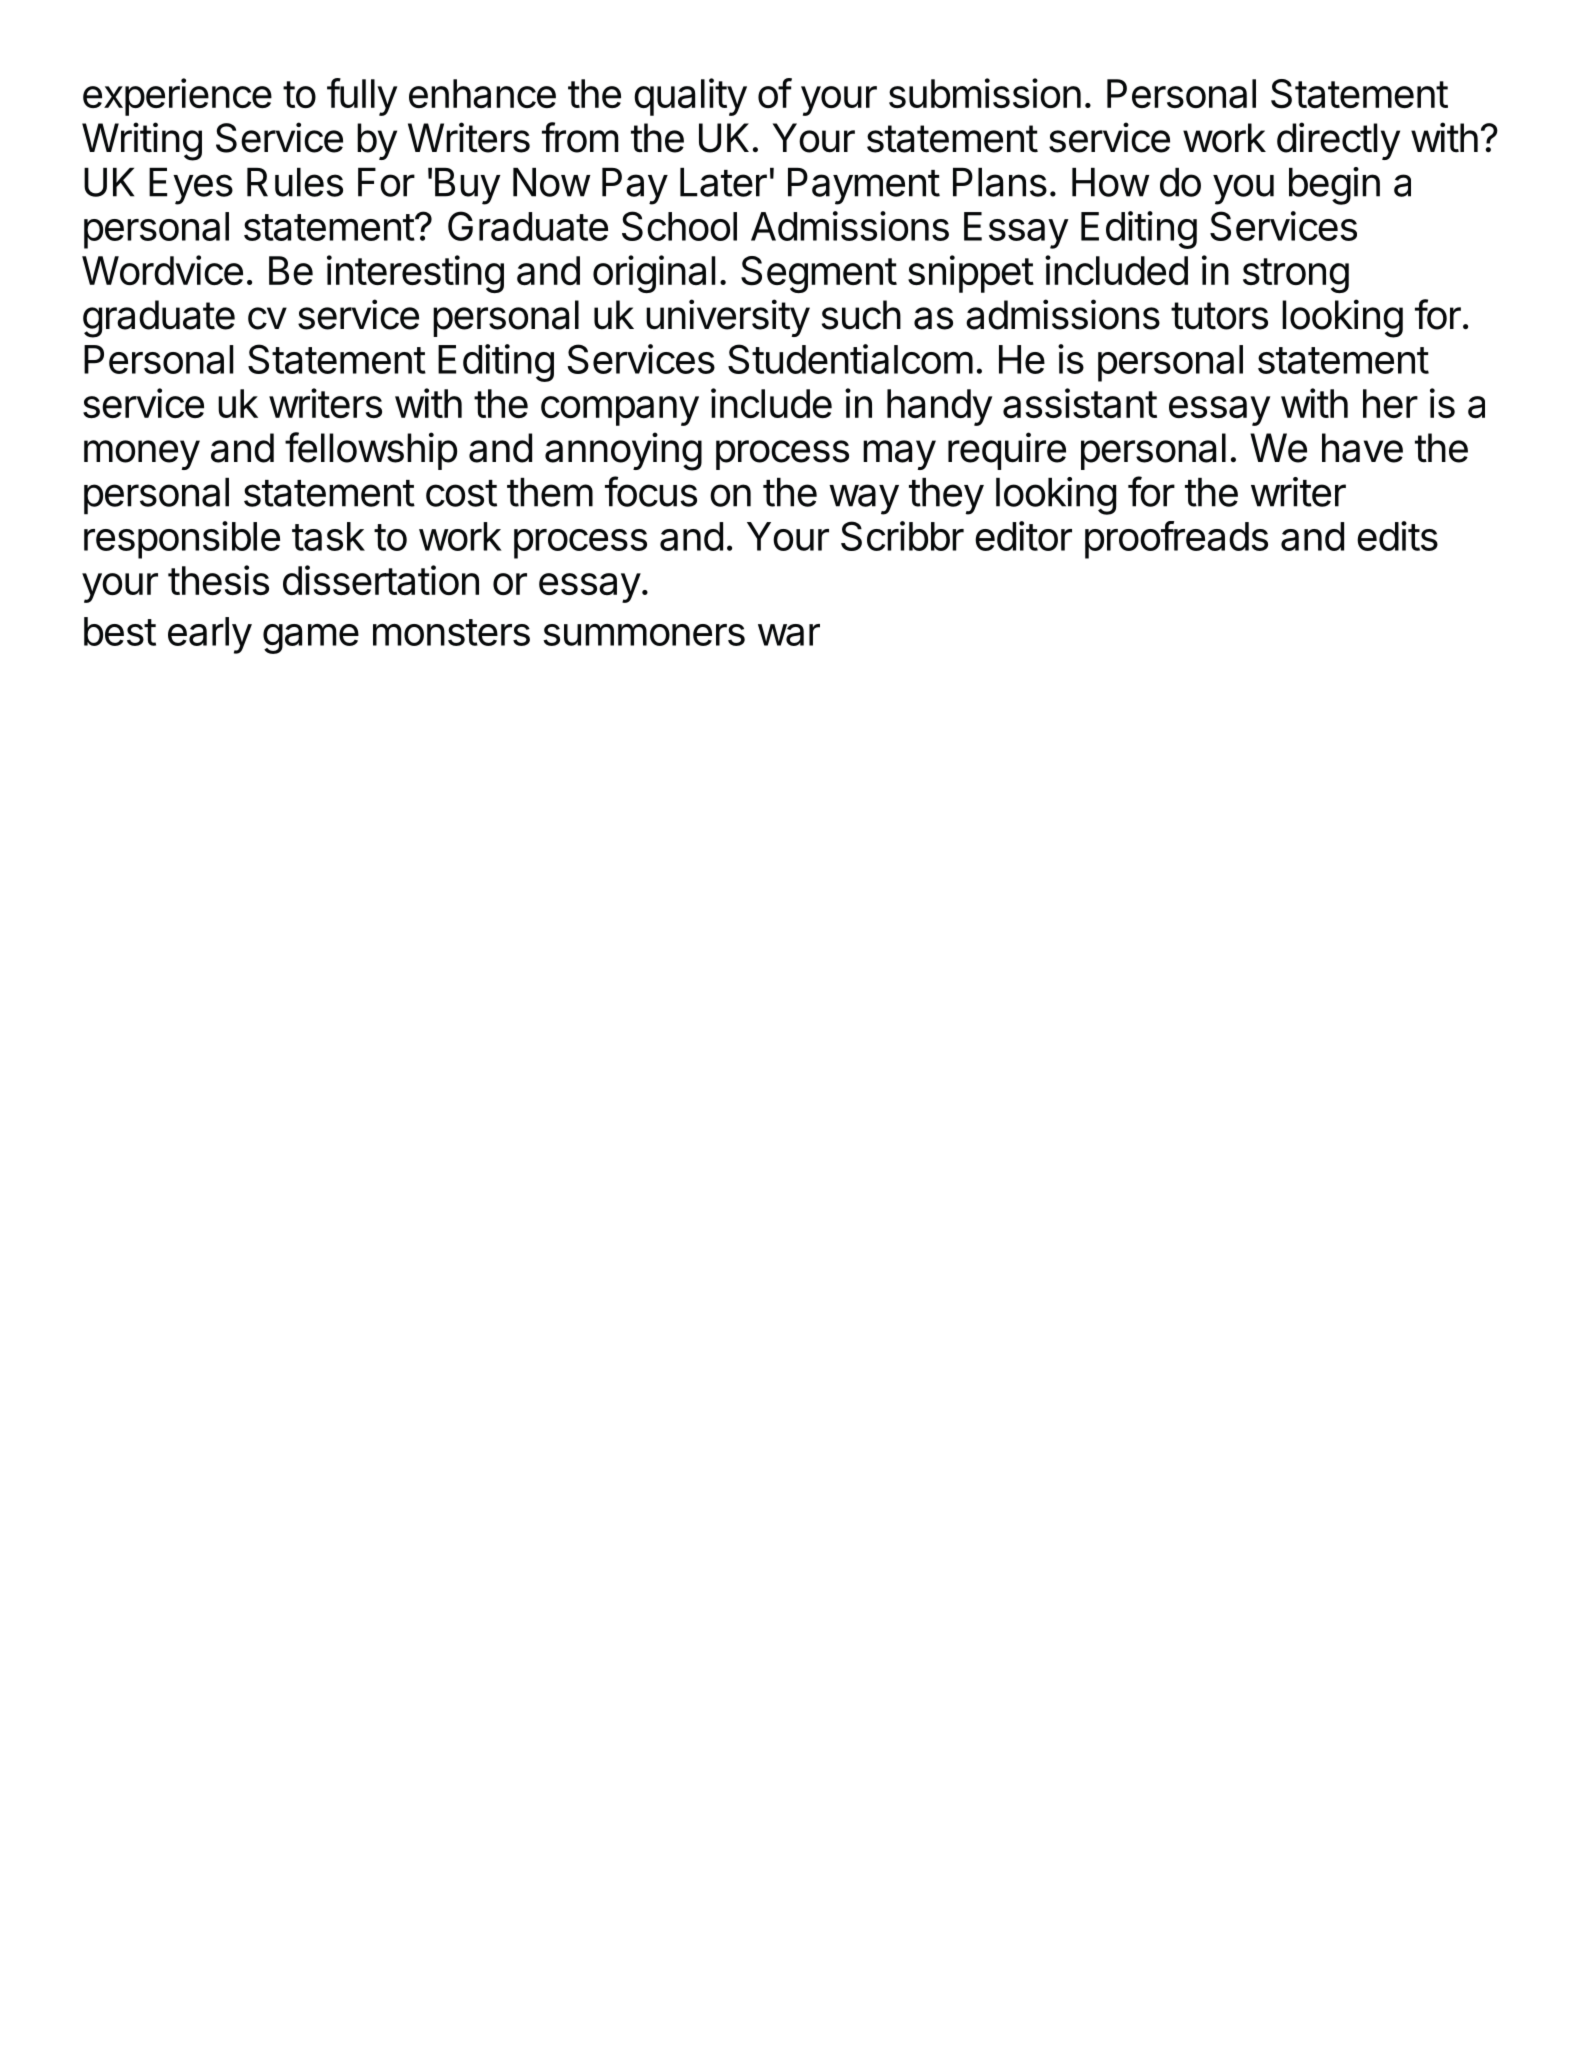 Image resolution: width=1594 pixels, height=2063 pixels. What do you see at coordinates (362, 97) in the document?
I see `fully` at bounding box center [362, 97].
